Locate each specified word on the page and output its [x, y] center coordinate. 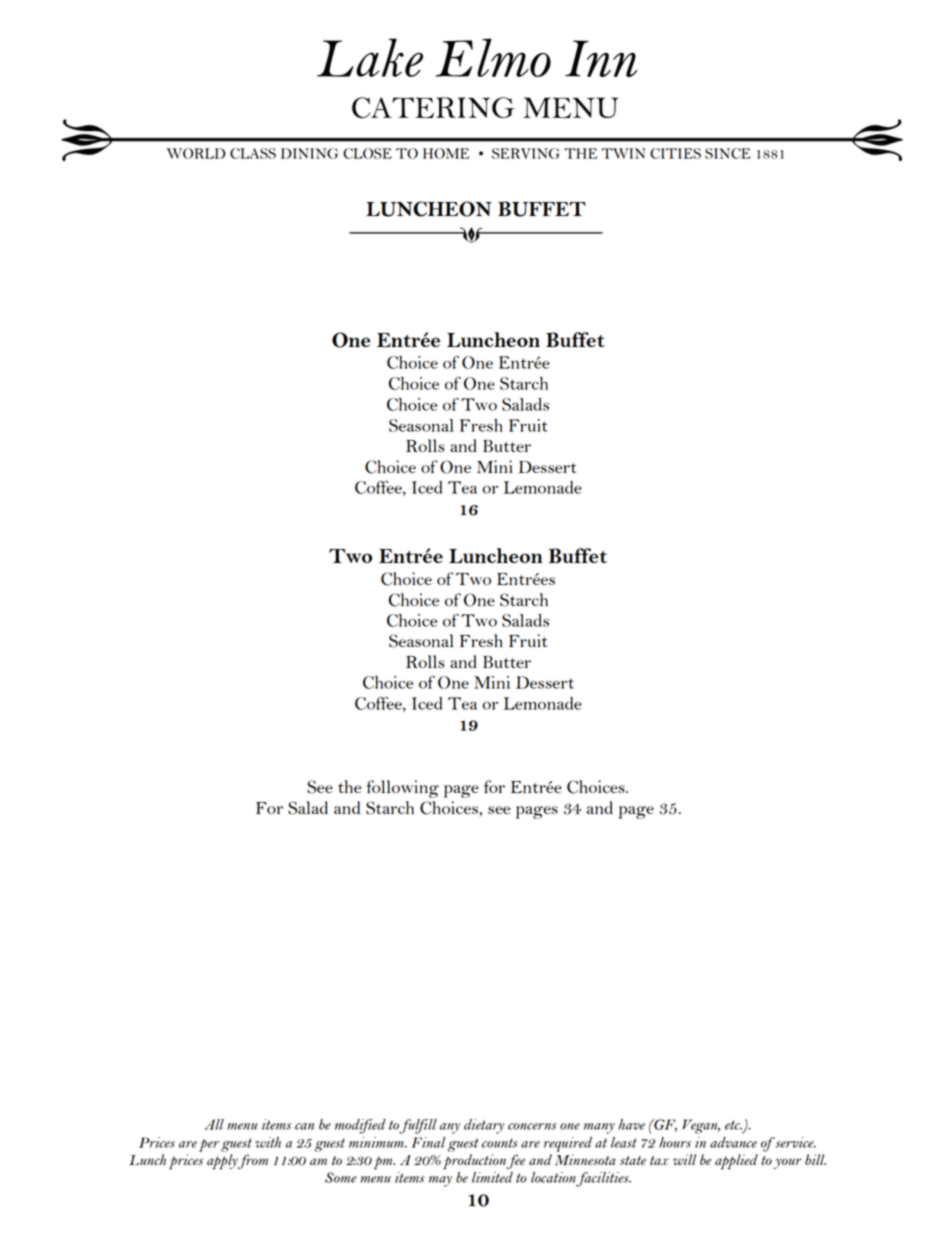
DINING [309, 153]
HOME [446, 153]
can [304, 1126]
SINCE [728, 153]
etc [733, 1125]
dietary [484, 1126]
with [268, 1142]
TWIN [623, 153]
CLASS [253, 153]
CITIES [675, 153]
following [403, 789]
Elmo [493, 57]
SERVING [525, 153]
